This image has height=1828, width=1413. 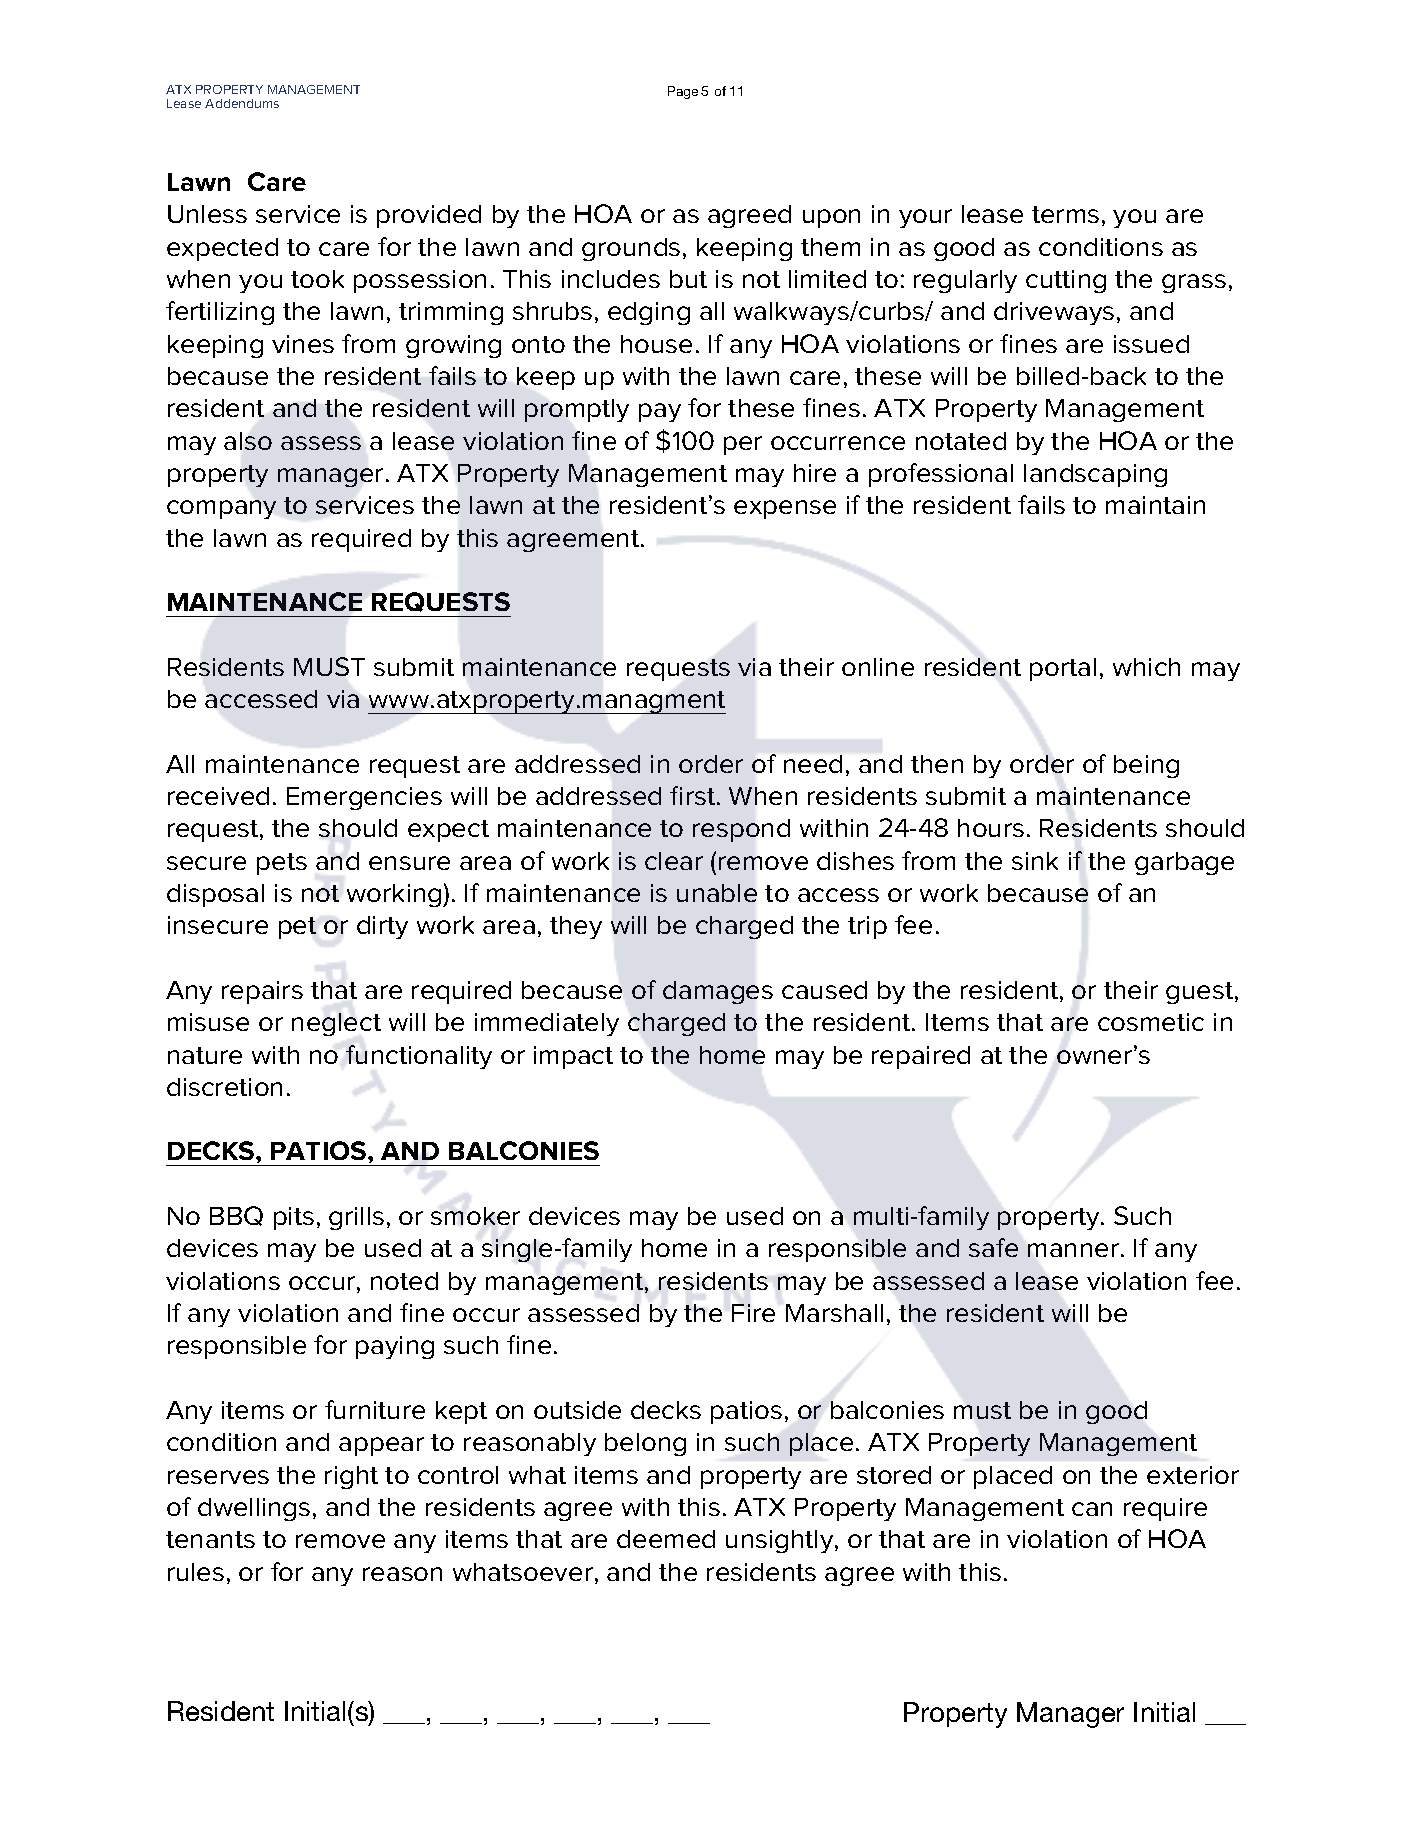 I want to click on dwellings, so click(x=254, y=1509).
